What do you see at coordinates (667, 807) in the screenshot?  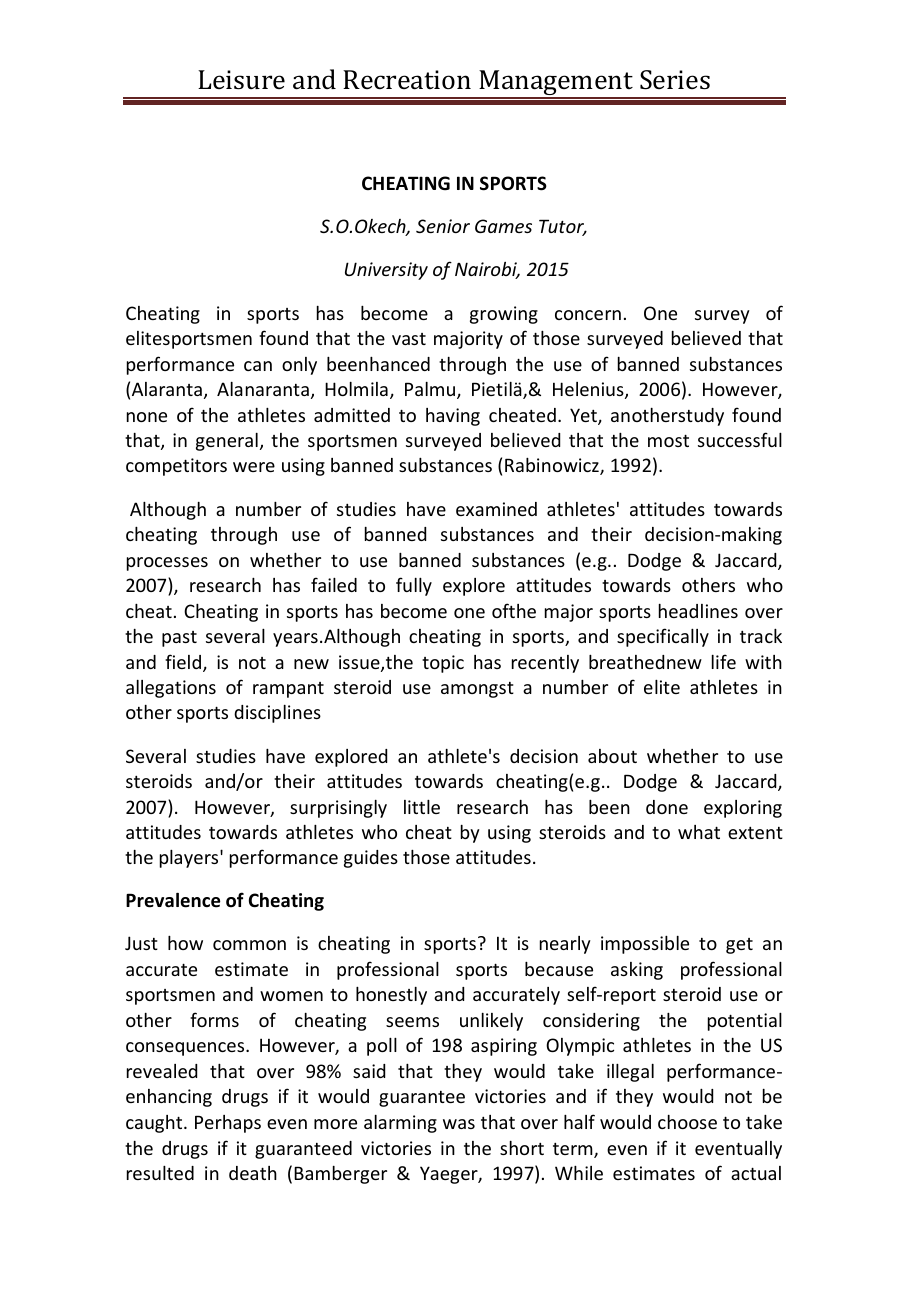 I see `done` at bounding box center [667, 807].
